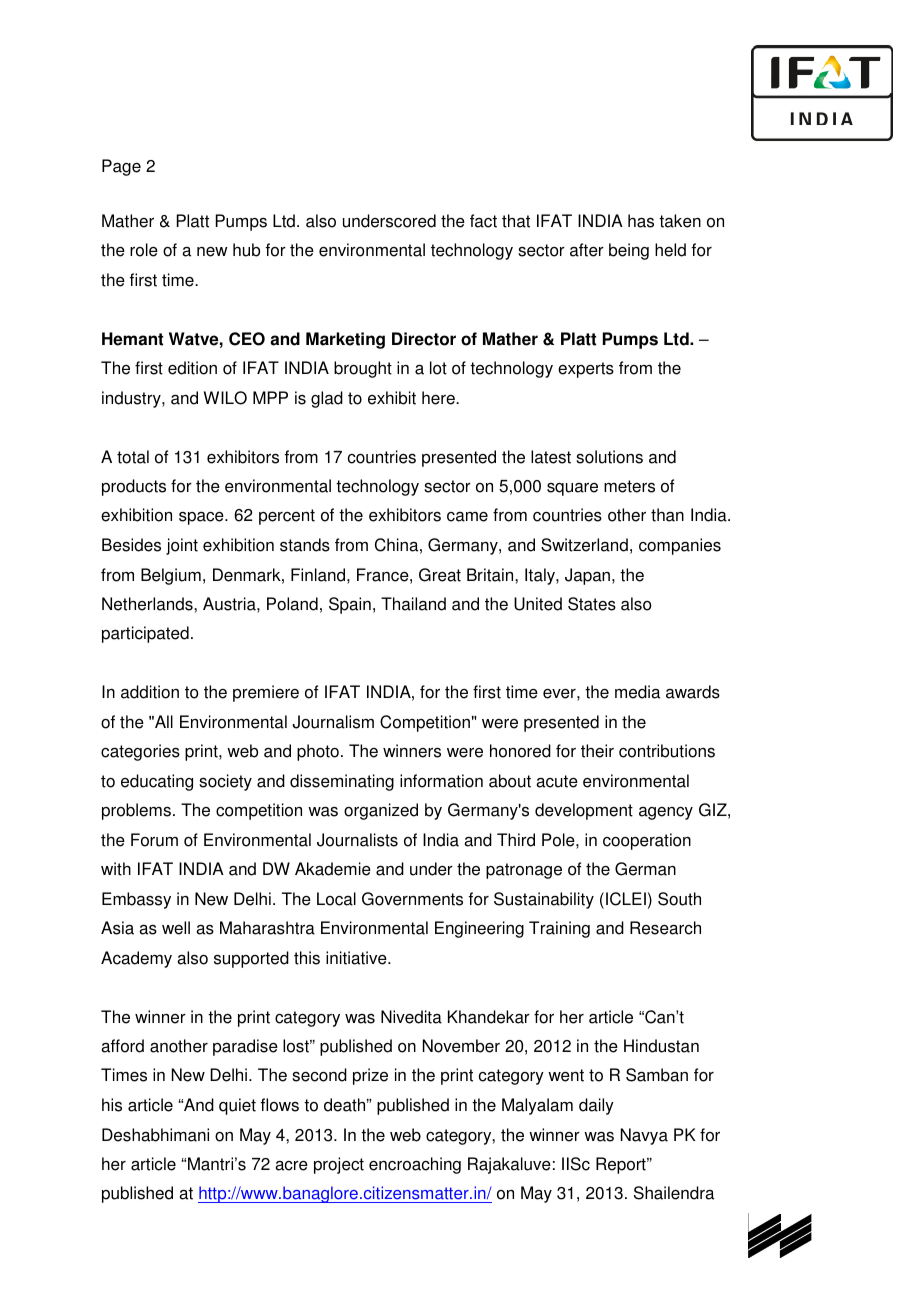 The height and width of the image is (1308, 924). I want to click on here, so click(439, 398).
